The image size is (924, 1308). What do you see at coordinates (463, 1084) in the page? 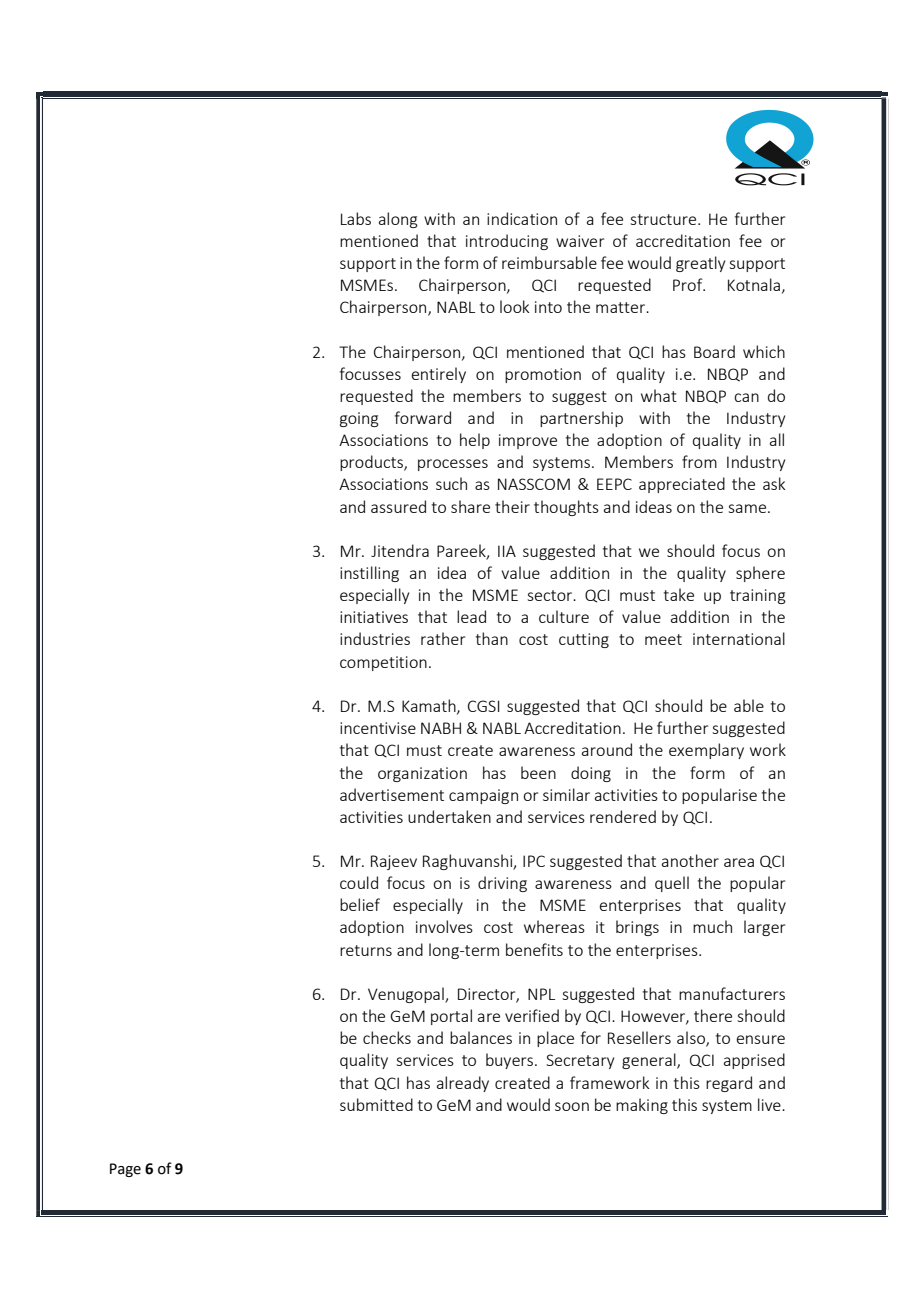
I see `already` at bounding box center [463, 1084].
